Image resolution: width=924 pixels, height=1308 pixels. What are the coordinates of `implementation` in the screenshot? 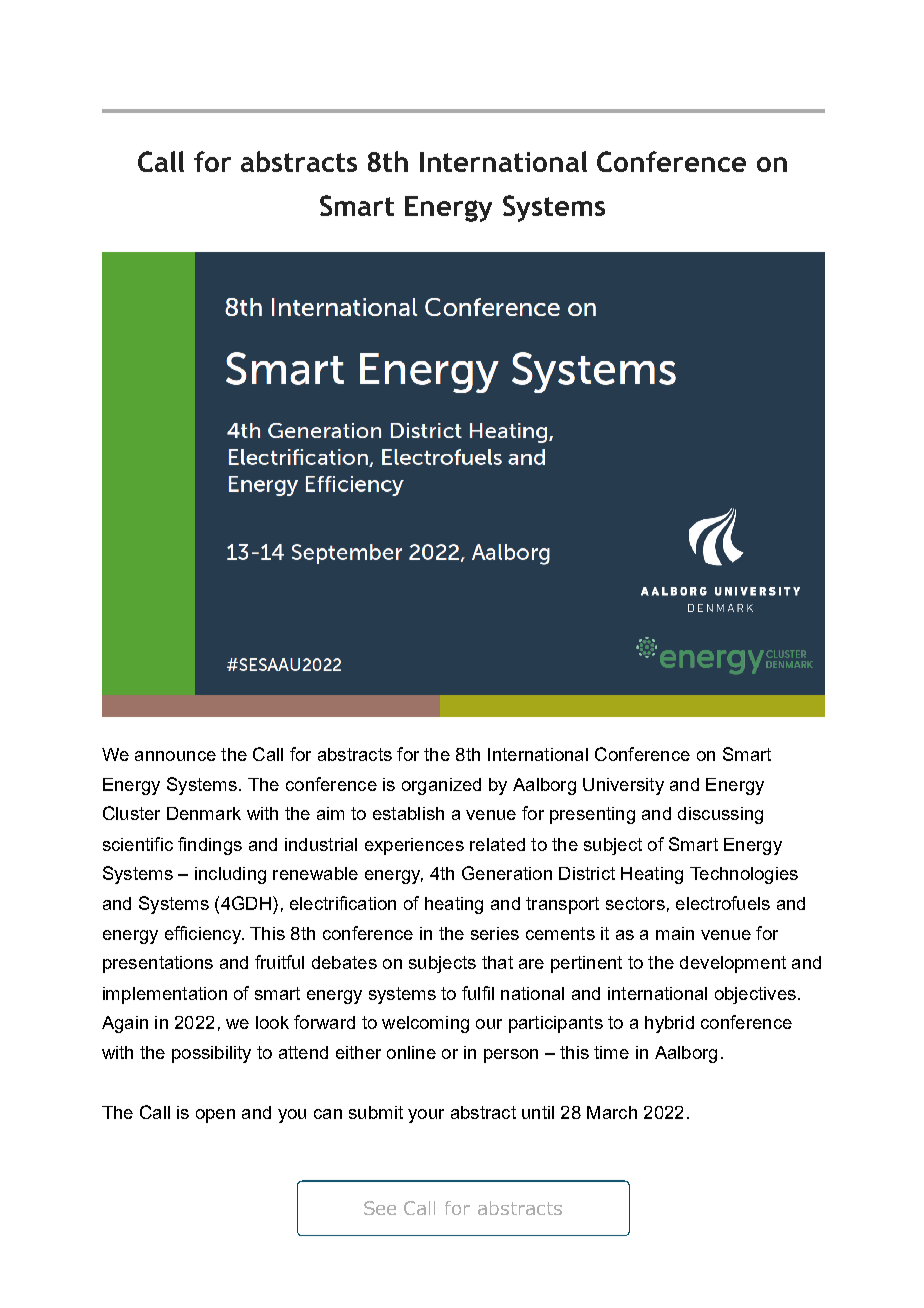 It's located at (165, 995).
